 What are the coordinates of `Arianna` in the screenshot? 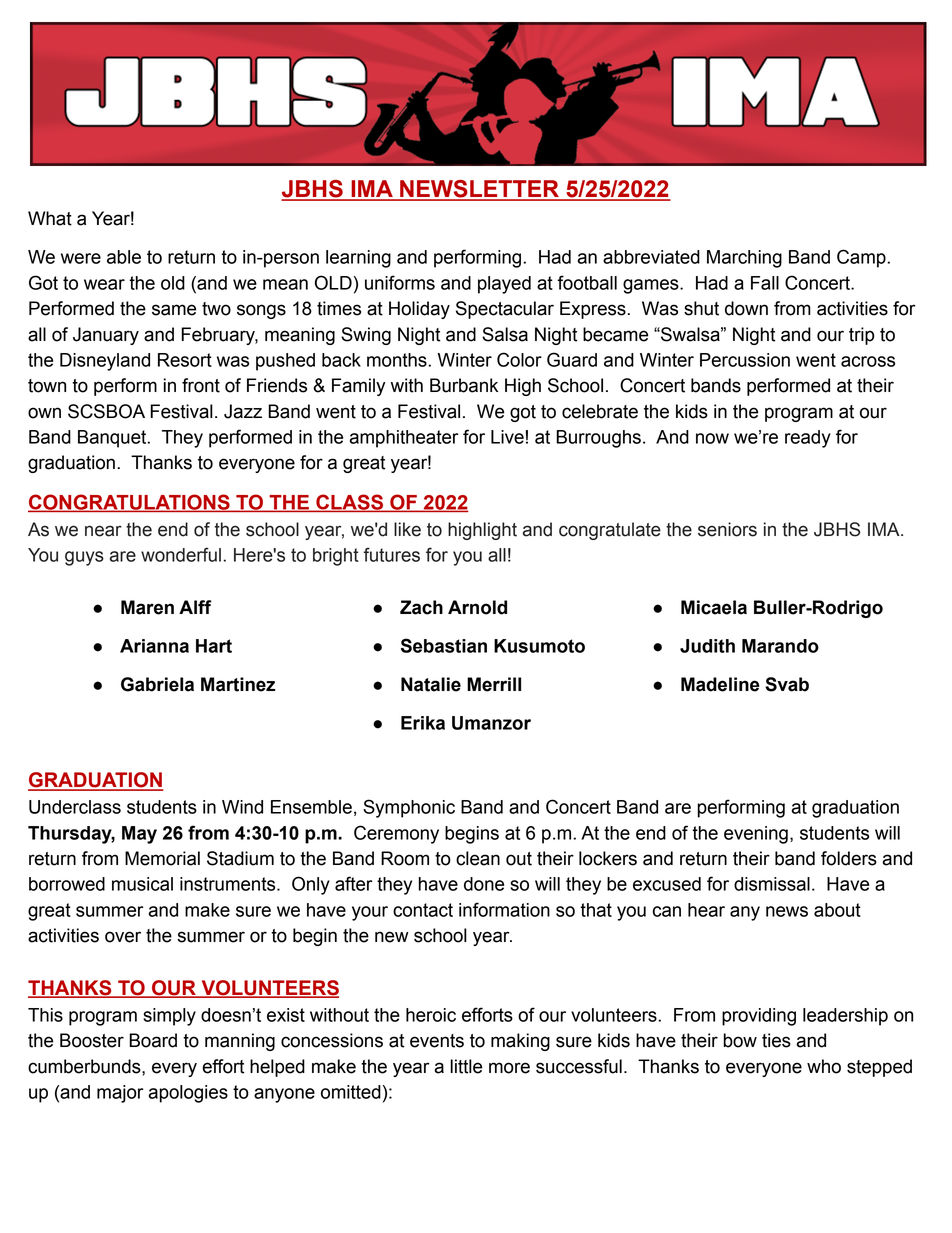 It's located at (154, 646).
